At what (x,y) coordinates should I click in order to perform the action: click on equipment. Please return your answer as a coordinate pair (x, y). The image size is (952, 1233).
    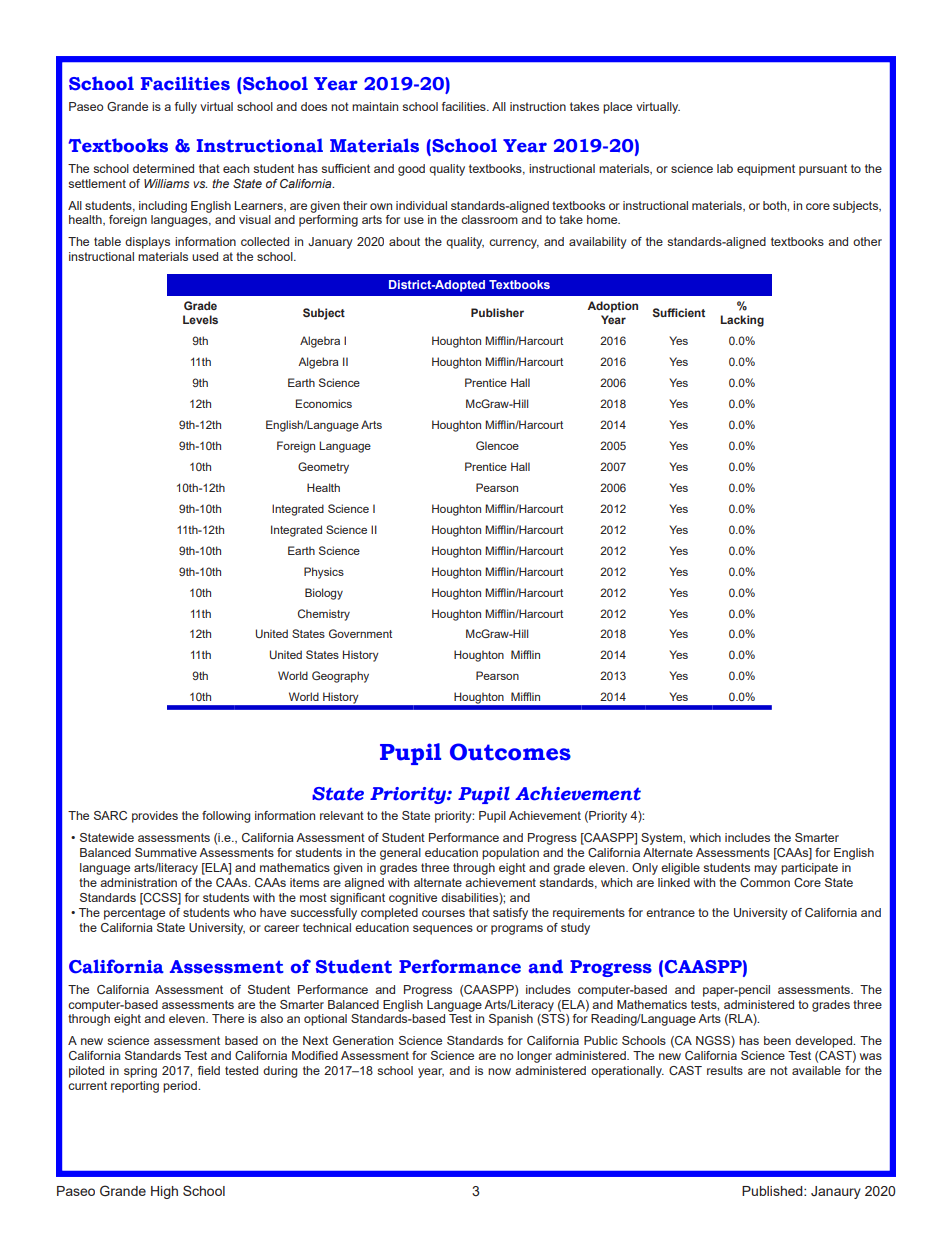
    Looking at the image, I should click on (766, 170).
